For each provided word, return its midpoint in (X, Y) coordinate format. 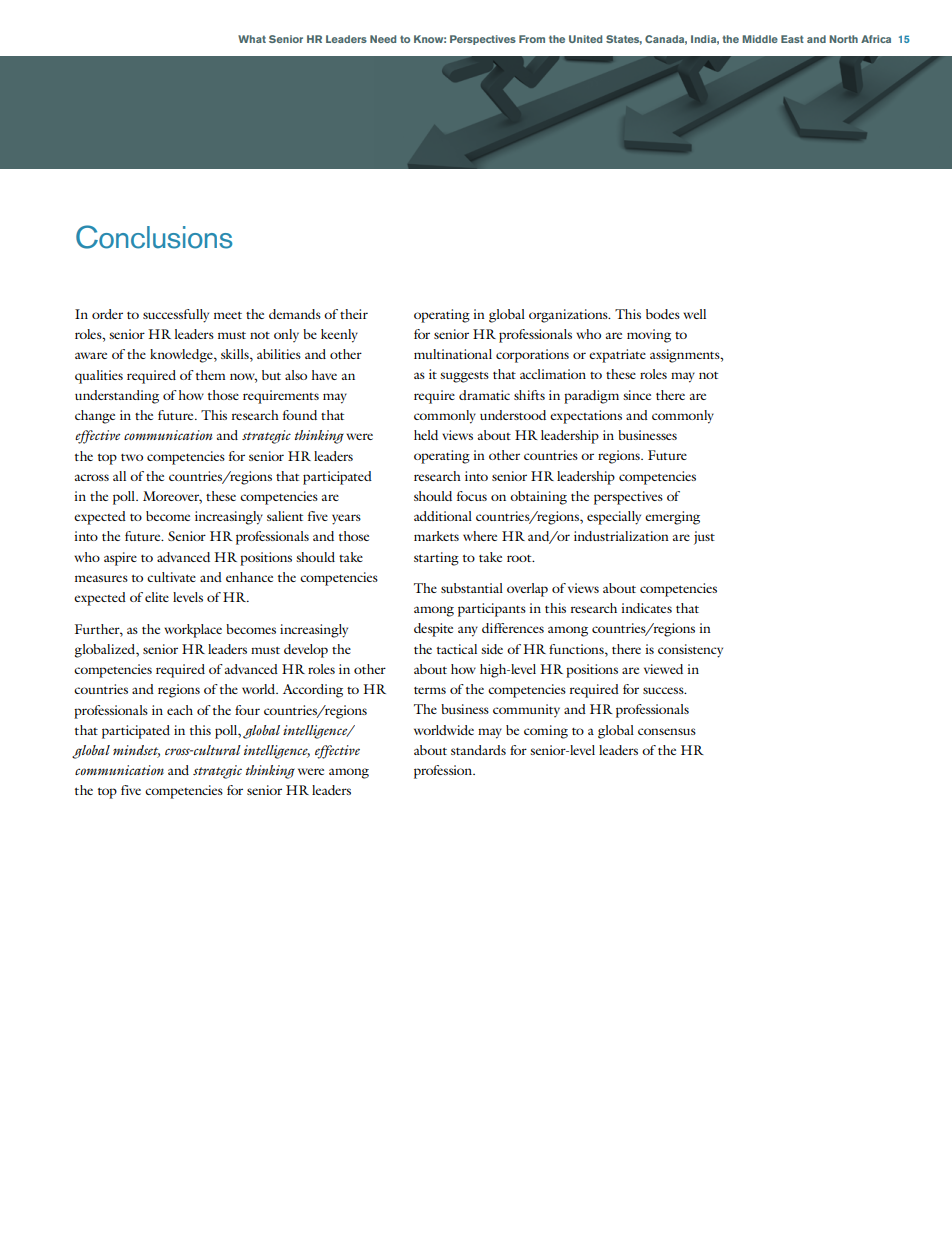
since (637, 395)
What (252, 39)
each (180, 710)
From (532, 39)
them (210, 375)
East (792, 39)
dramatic (484, 395)
